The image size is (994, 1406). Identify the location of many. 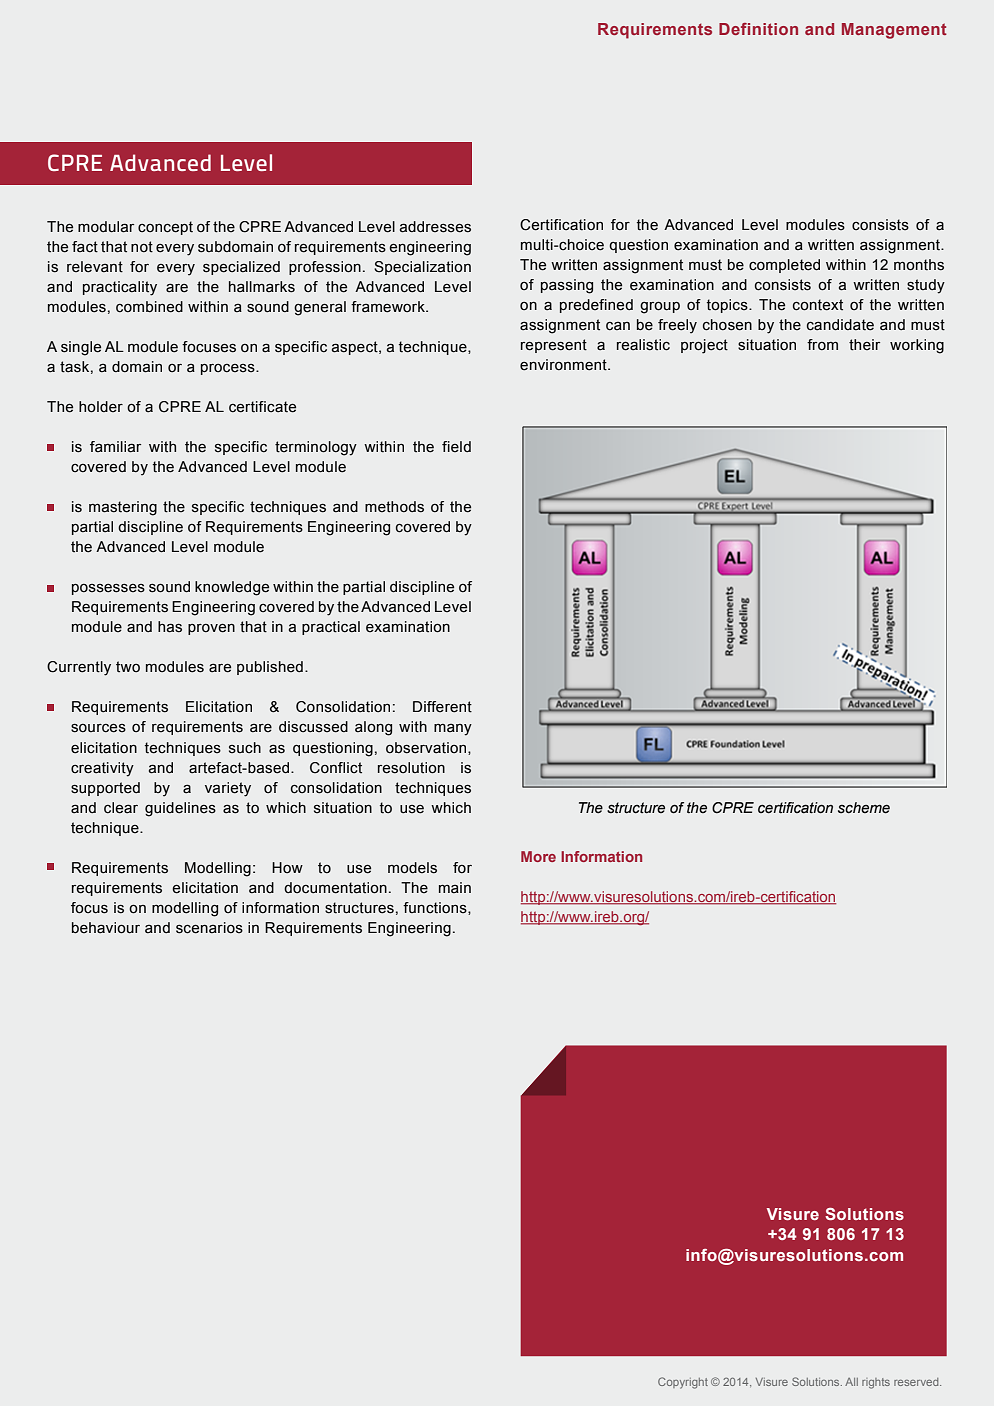
(453, 729).
